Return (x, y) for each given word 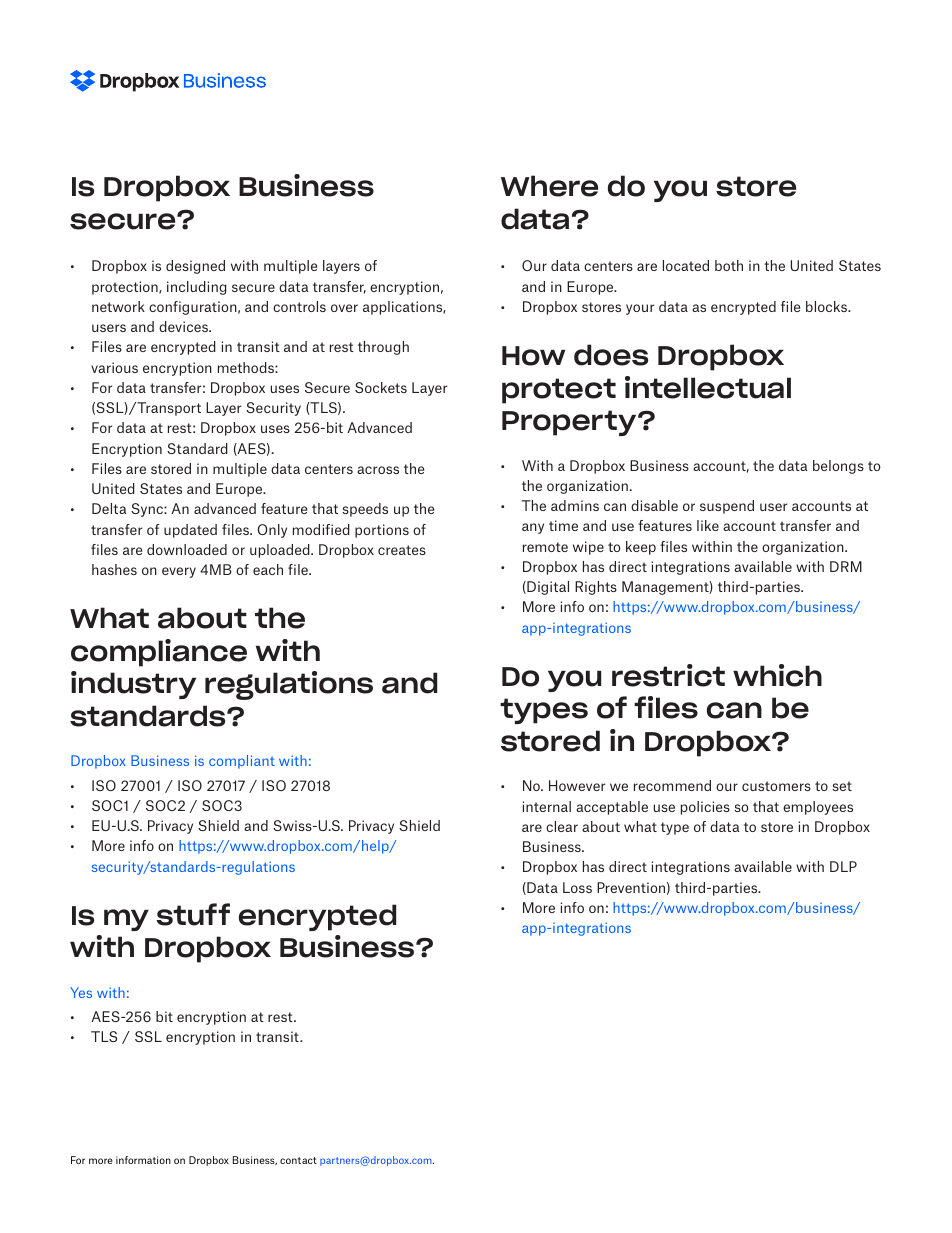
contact (298, 1160)
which (777, 675)
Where (549, 186)
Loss (577, 887)
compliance (159, 653)
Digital (547, 588)
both (729, 265)
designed (195, 267)
